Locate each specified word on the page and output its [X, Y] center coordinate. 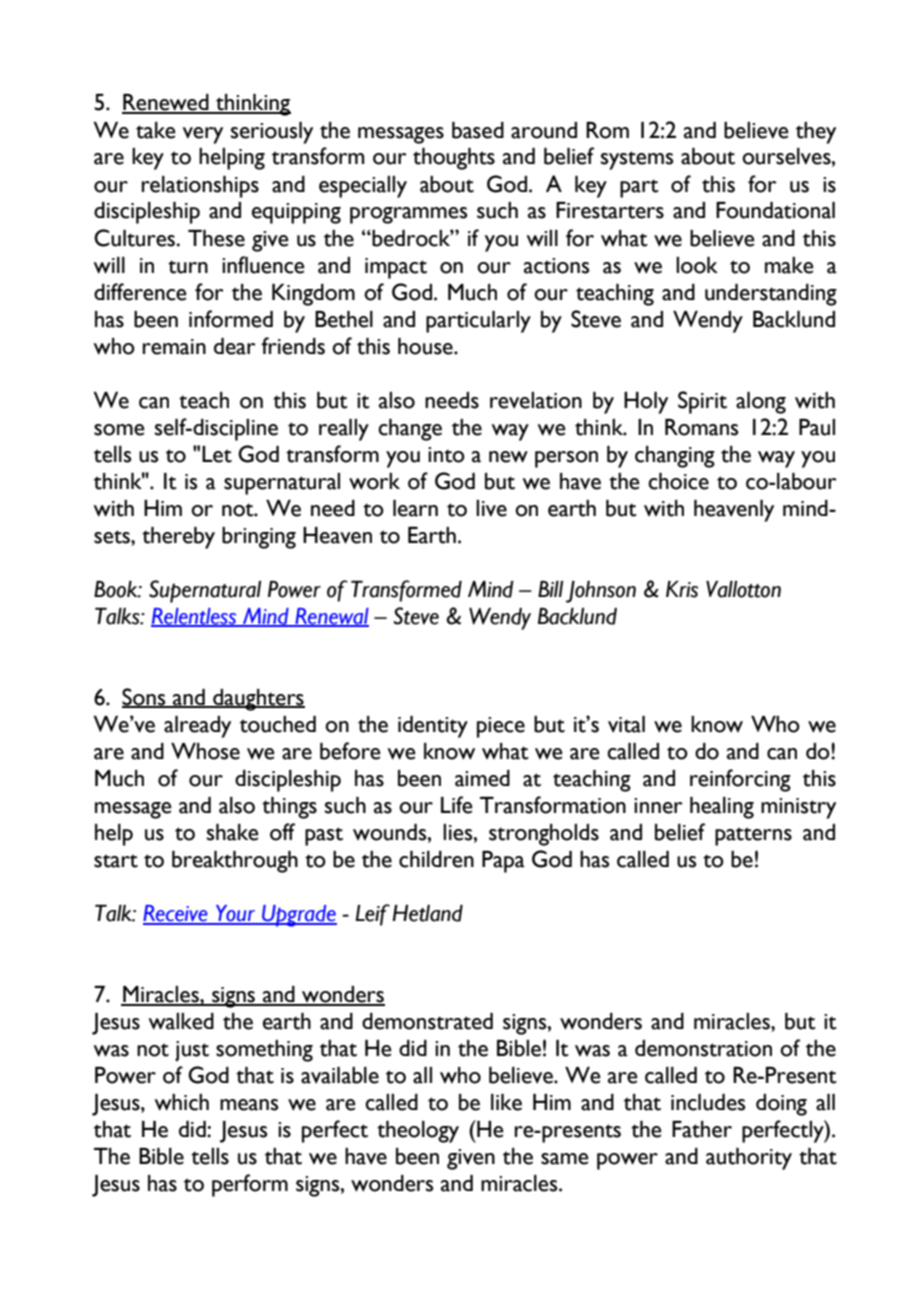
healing [722, 808]
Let [217, 454]
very [203, 135]
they [816, 133]
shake [233, 832]
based [478, 130]
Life [457, 805]
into [446, 455]
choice [678, 481]
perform [250, 1185]
